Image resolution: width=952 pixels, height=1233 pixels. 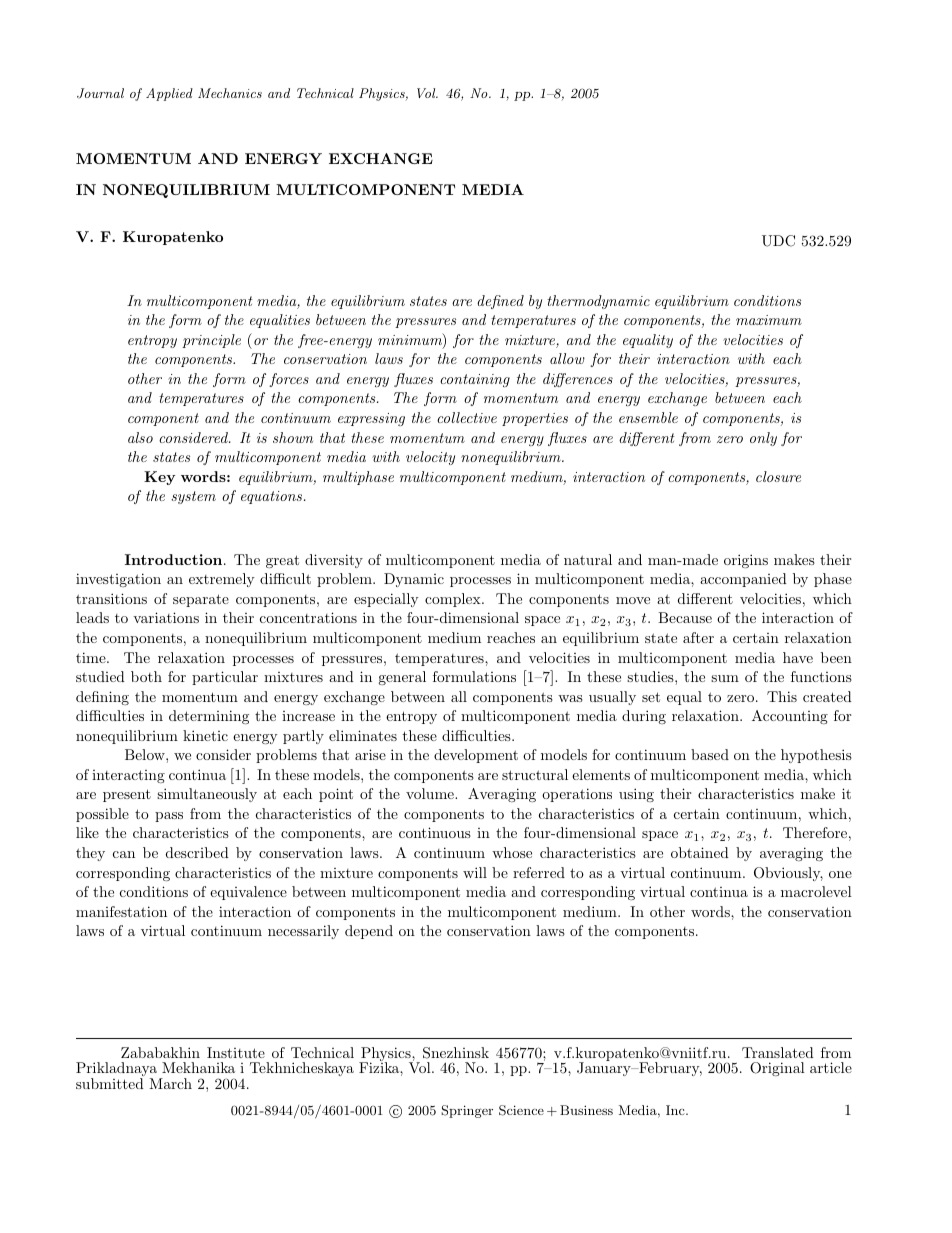 What do you see at coordinates (769, 320) in the screenshot?
I see `maximum` at bounding box center [769, 320].
